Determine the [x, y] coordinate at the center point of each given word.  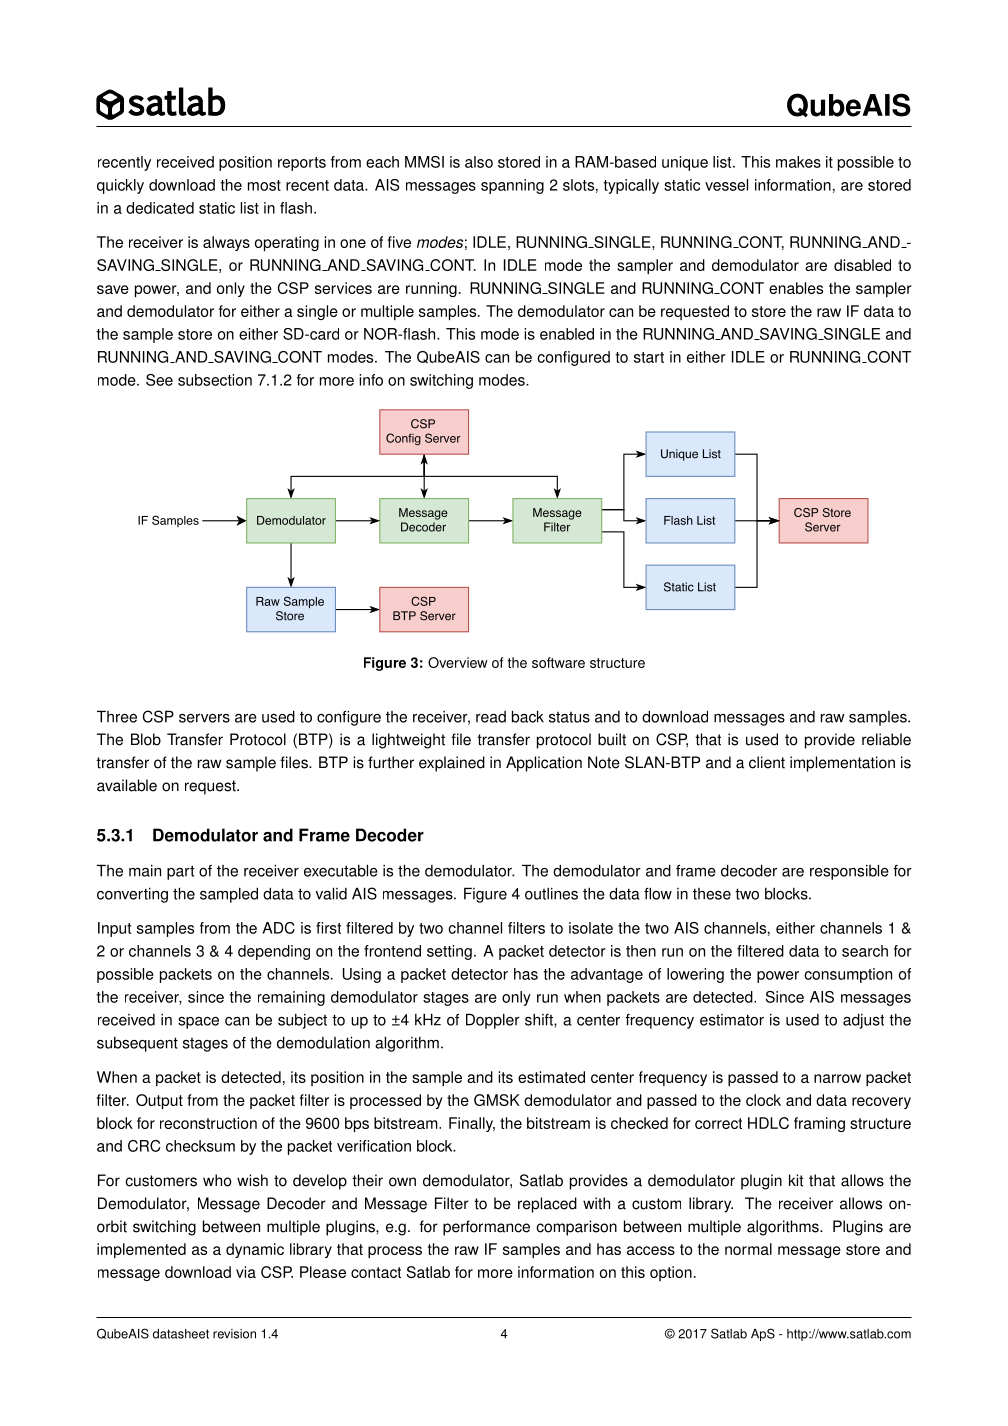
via [246, 1272]
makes [798, 162]
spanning [512, 186]
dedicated [160, 208]
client [767, 762]
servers [204, 718]
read [491, 717]
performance [486, 1228]
